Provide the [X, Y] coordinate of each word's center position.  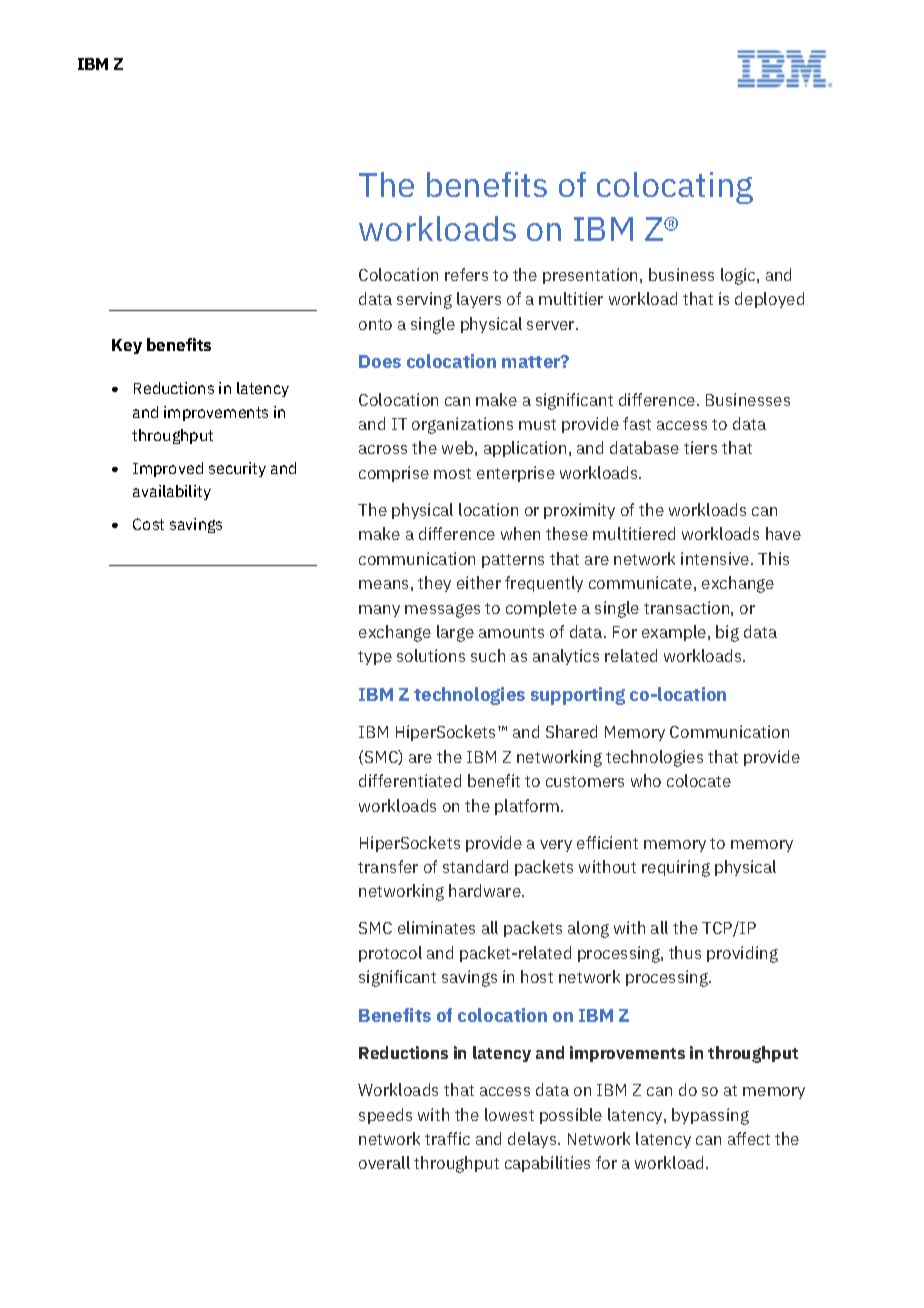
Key [127, 346]
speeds [385, 1116]
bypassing [710, 1116]
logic [739, 276]
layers [479, 300]
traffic [447, 1138]
